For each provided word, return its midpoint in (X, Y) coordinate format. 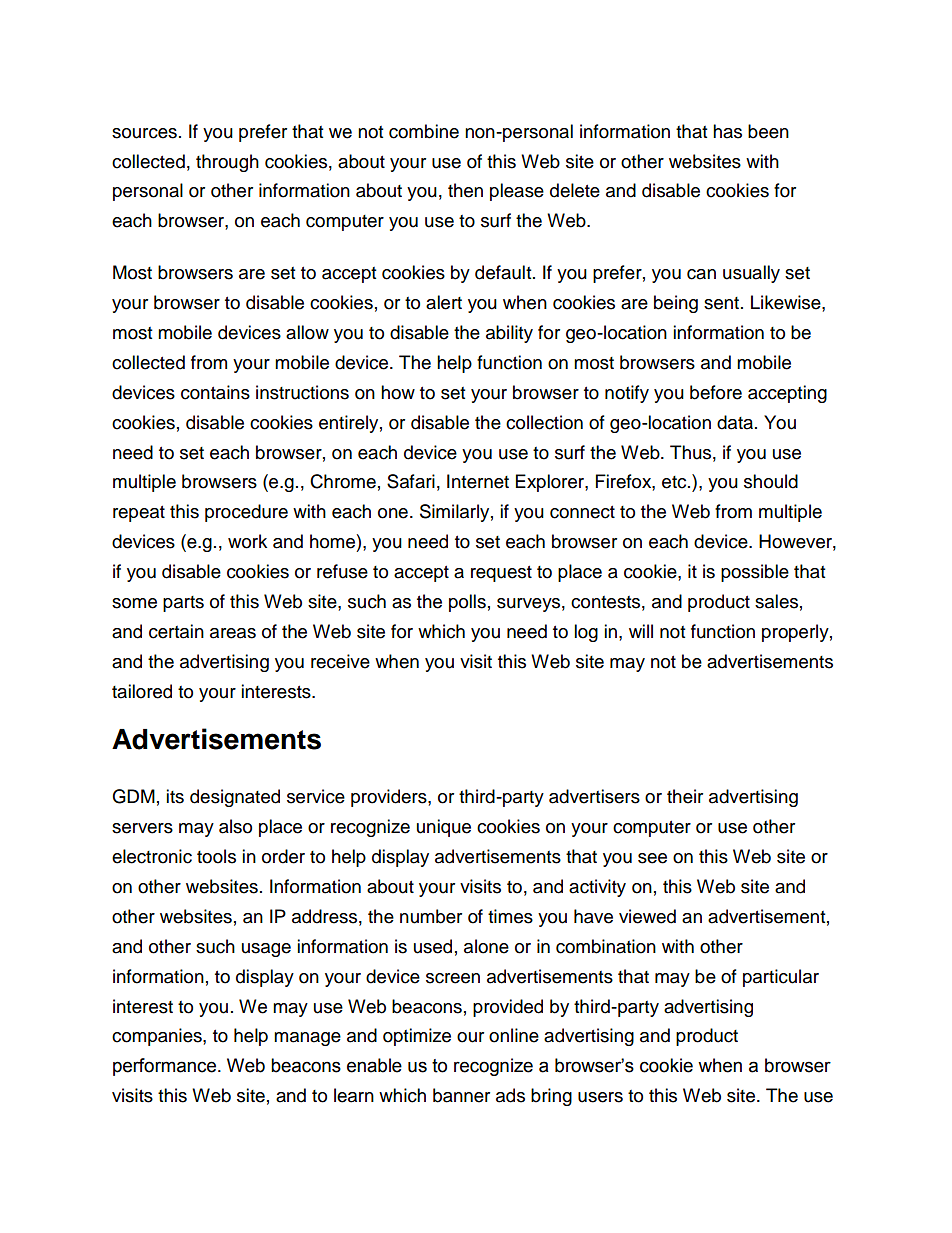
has (727, 131)
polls (467, 603)
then (465, 190)
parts (183, 604)
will (641, 631)
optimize (417, 1037)
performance (164, 1067)
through (227, 163)
